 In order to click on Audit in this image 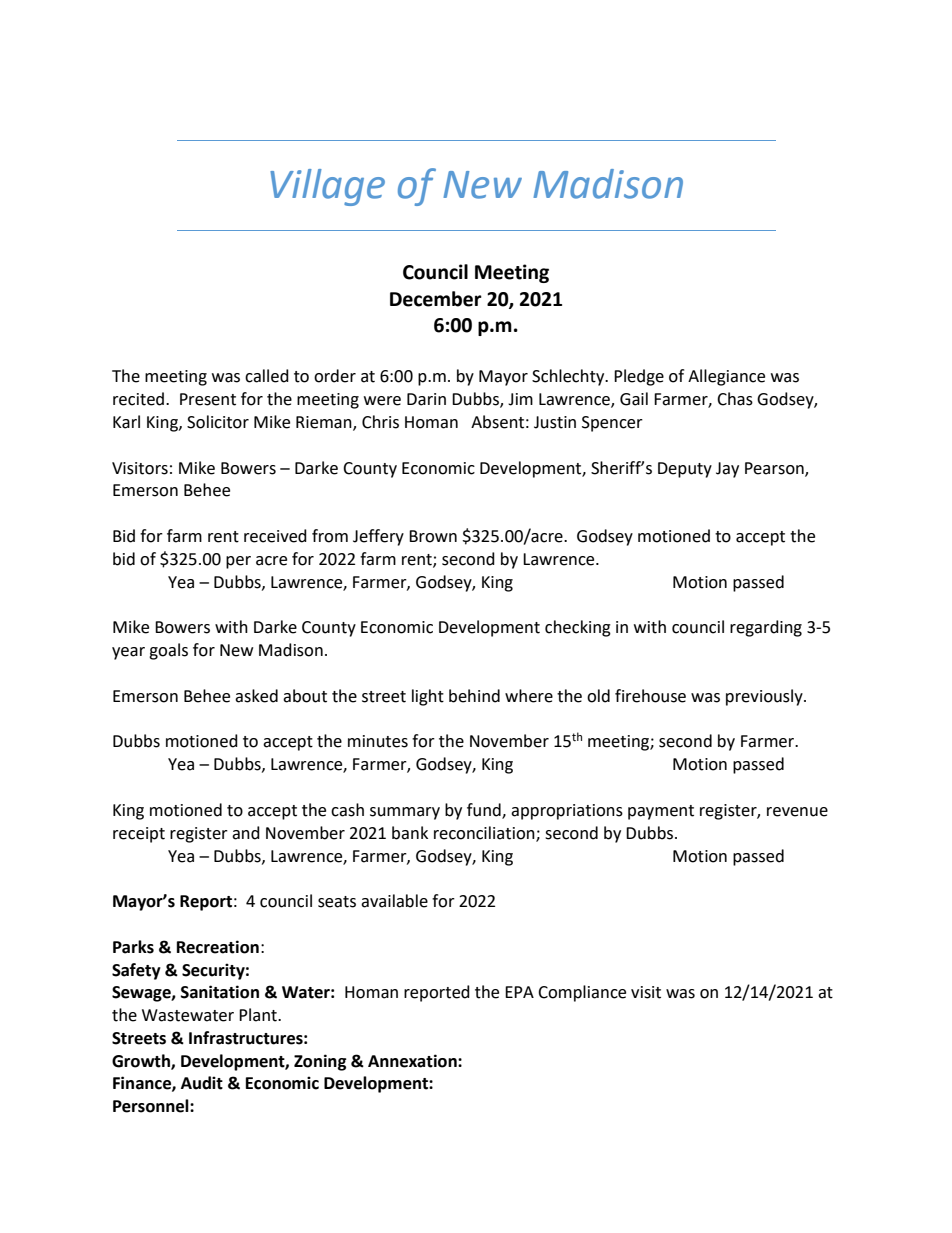, I will do `click(202, 1083)`.
